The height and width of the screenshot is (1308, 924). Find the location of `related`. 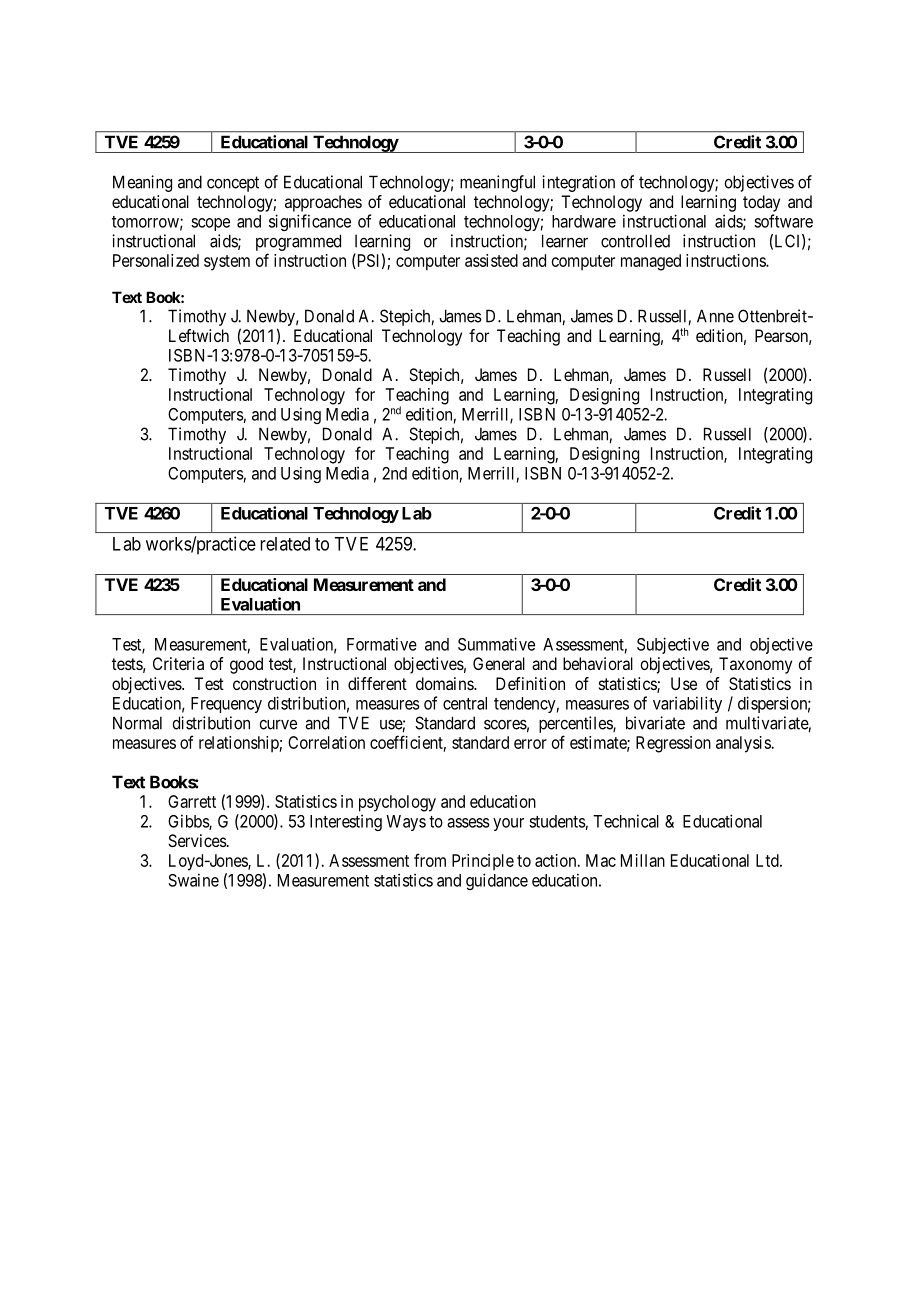

related is located at coordinates (285, 544).
